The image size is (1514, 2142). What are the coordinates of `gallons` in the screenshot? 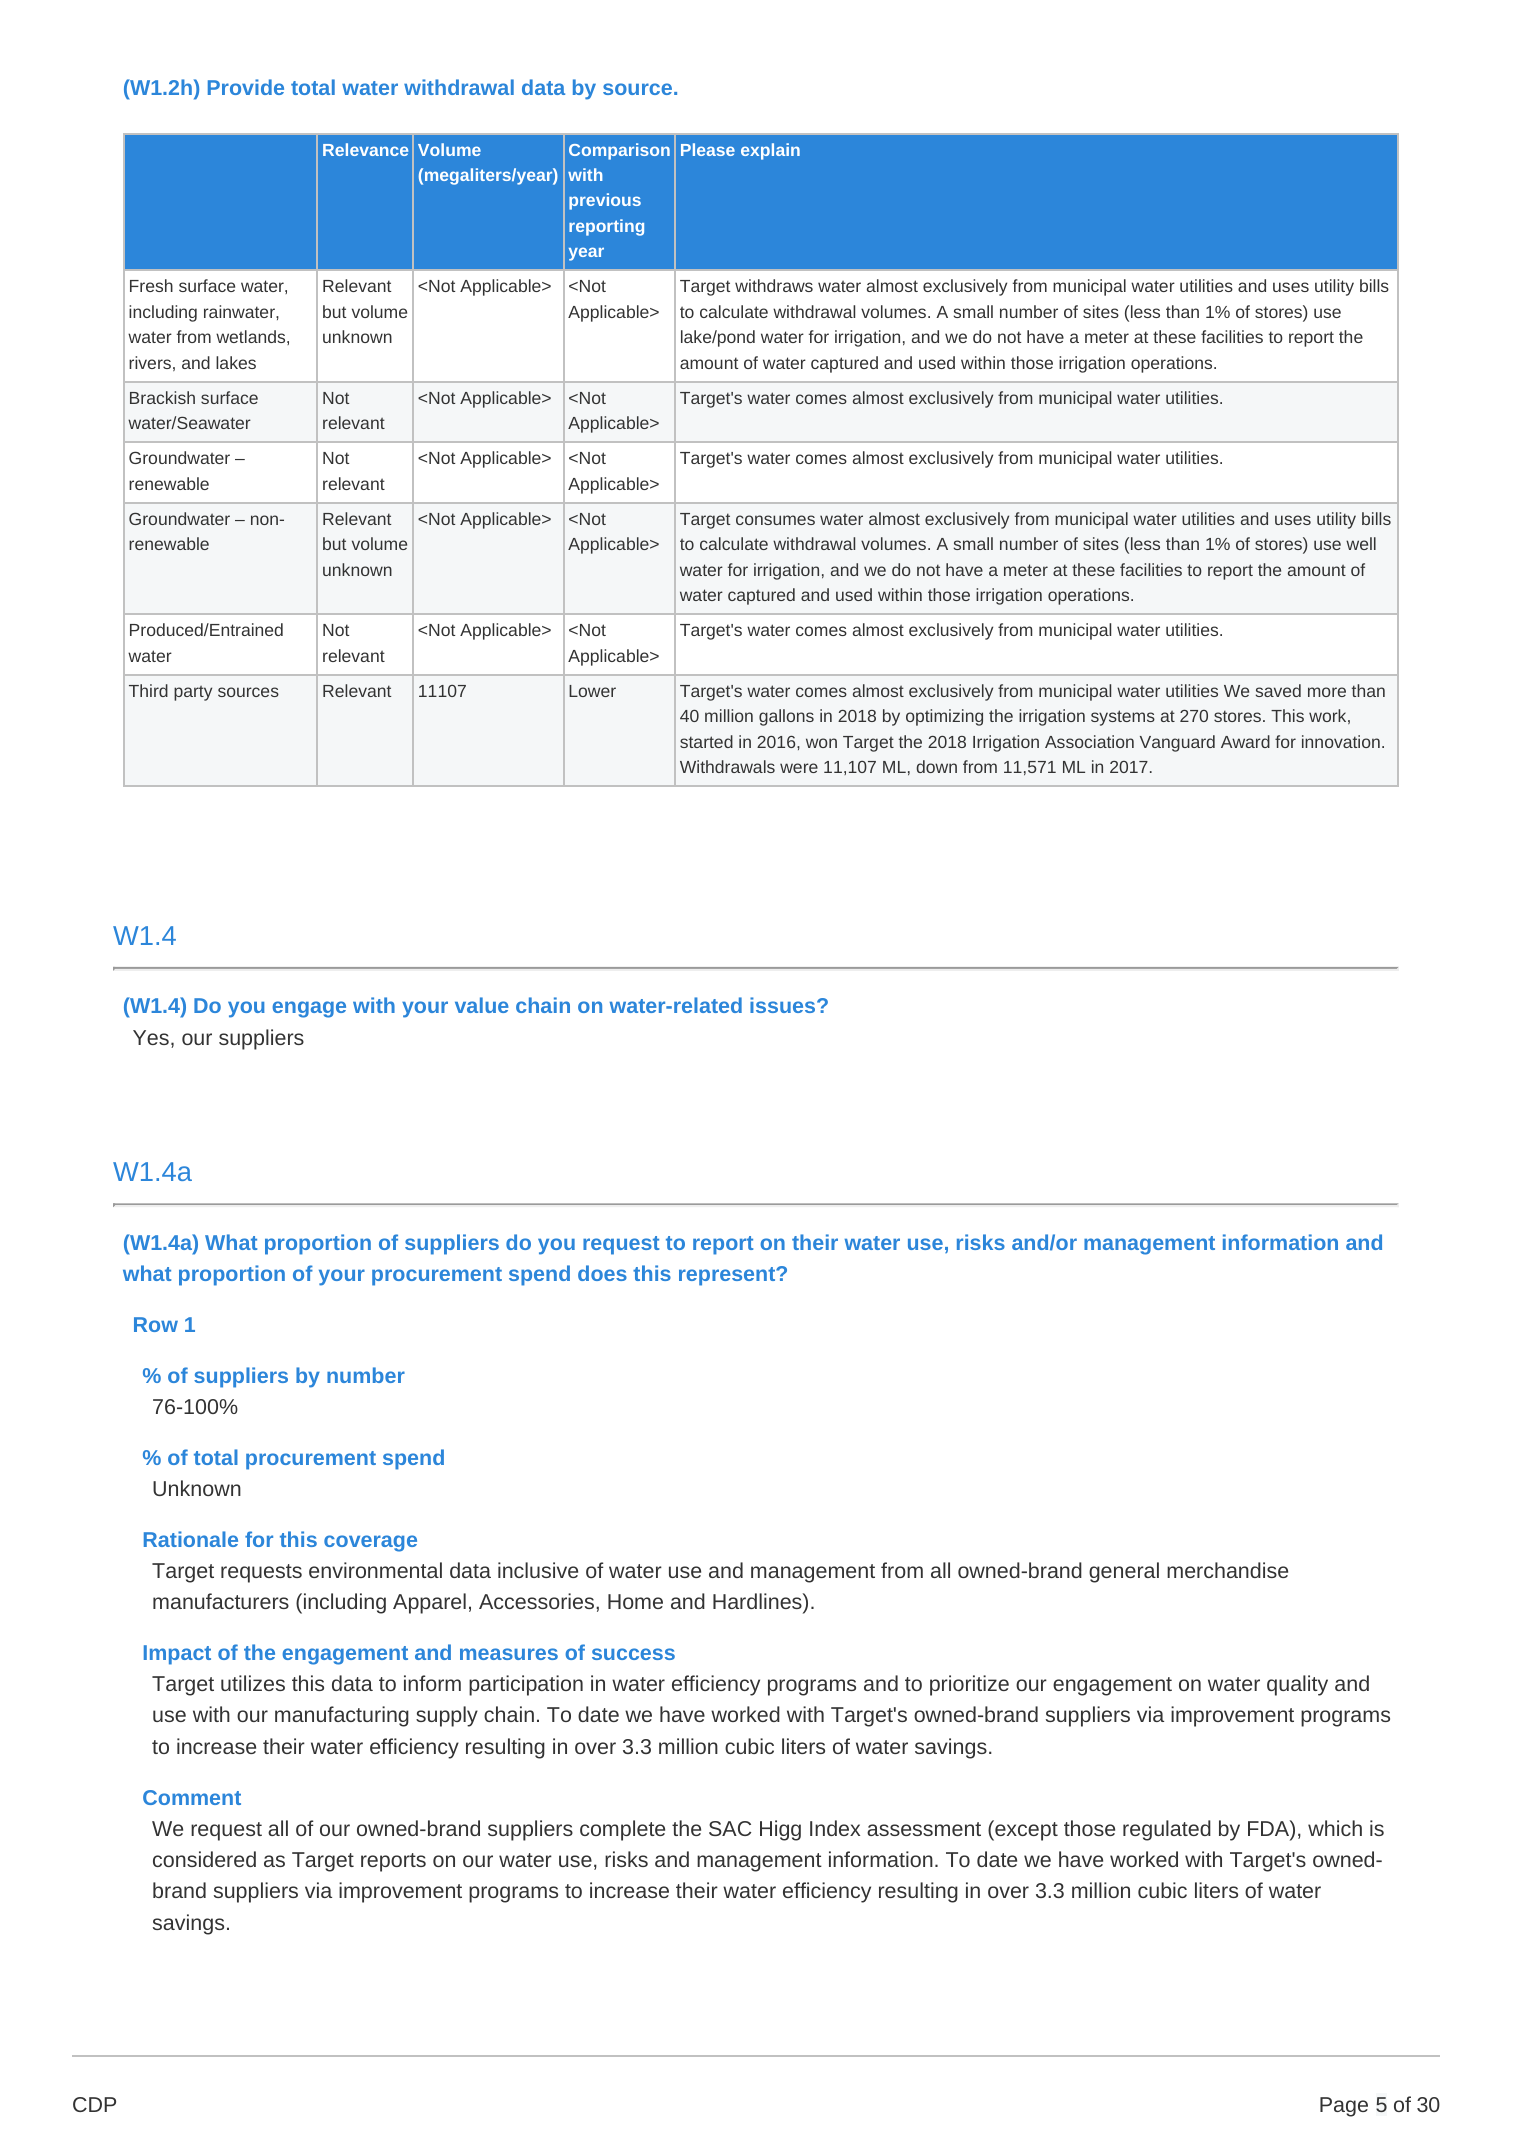 It's located at (786, 717).
